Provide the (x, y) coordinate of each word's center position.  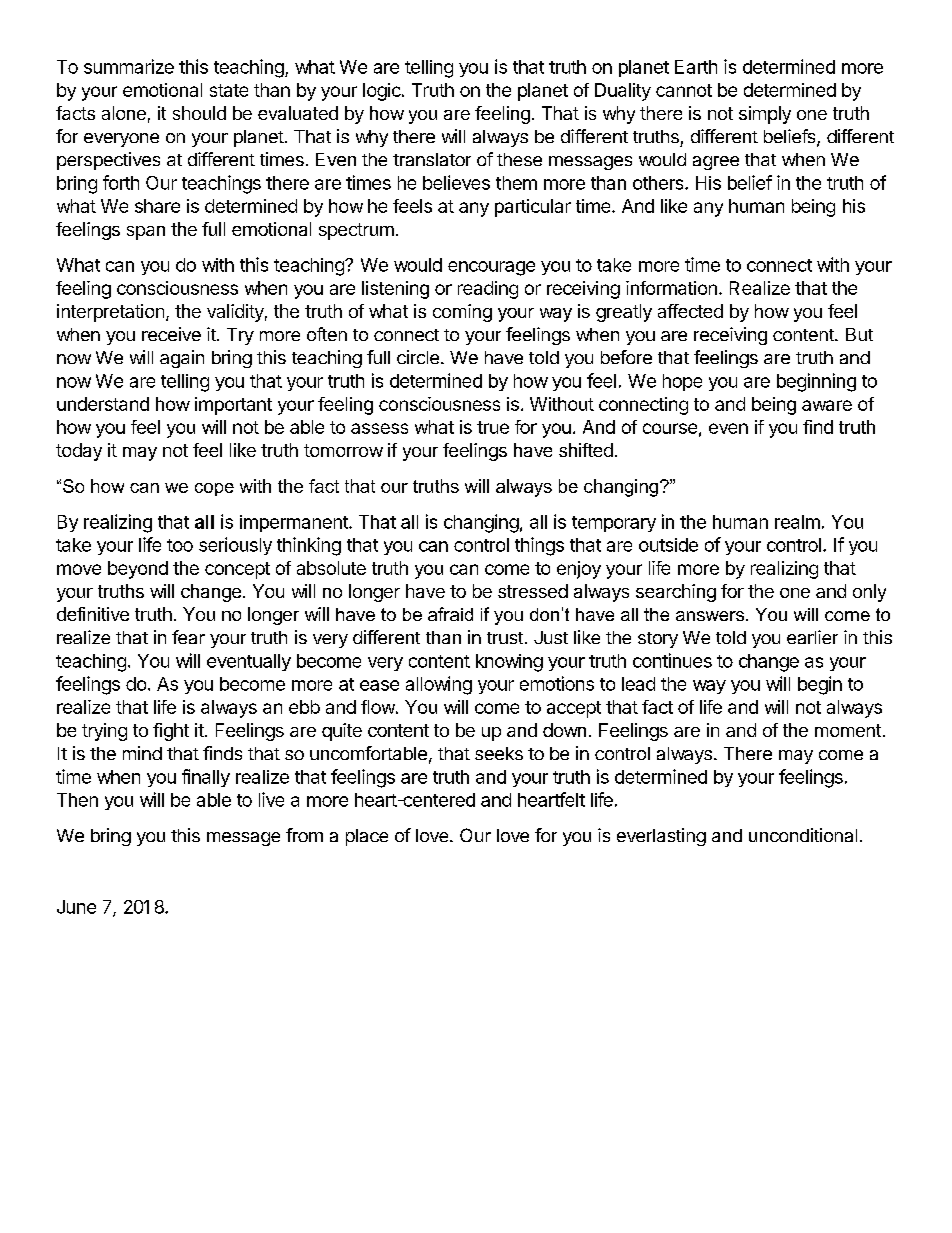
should (199, 113)
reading (488, 290)
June (76, 907)
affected (690, 311)
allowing (439, 685)
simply (765, 115)
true (493, 427)
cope (214, 489)
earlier (812, 637)
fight (171, 732)
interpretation (110, 313)
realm (797, 522)
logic (383, 92)
